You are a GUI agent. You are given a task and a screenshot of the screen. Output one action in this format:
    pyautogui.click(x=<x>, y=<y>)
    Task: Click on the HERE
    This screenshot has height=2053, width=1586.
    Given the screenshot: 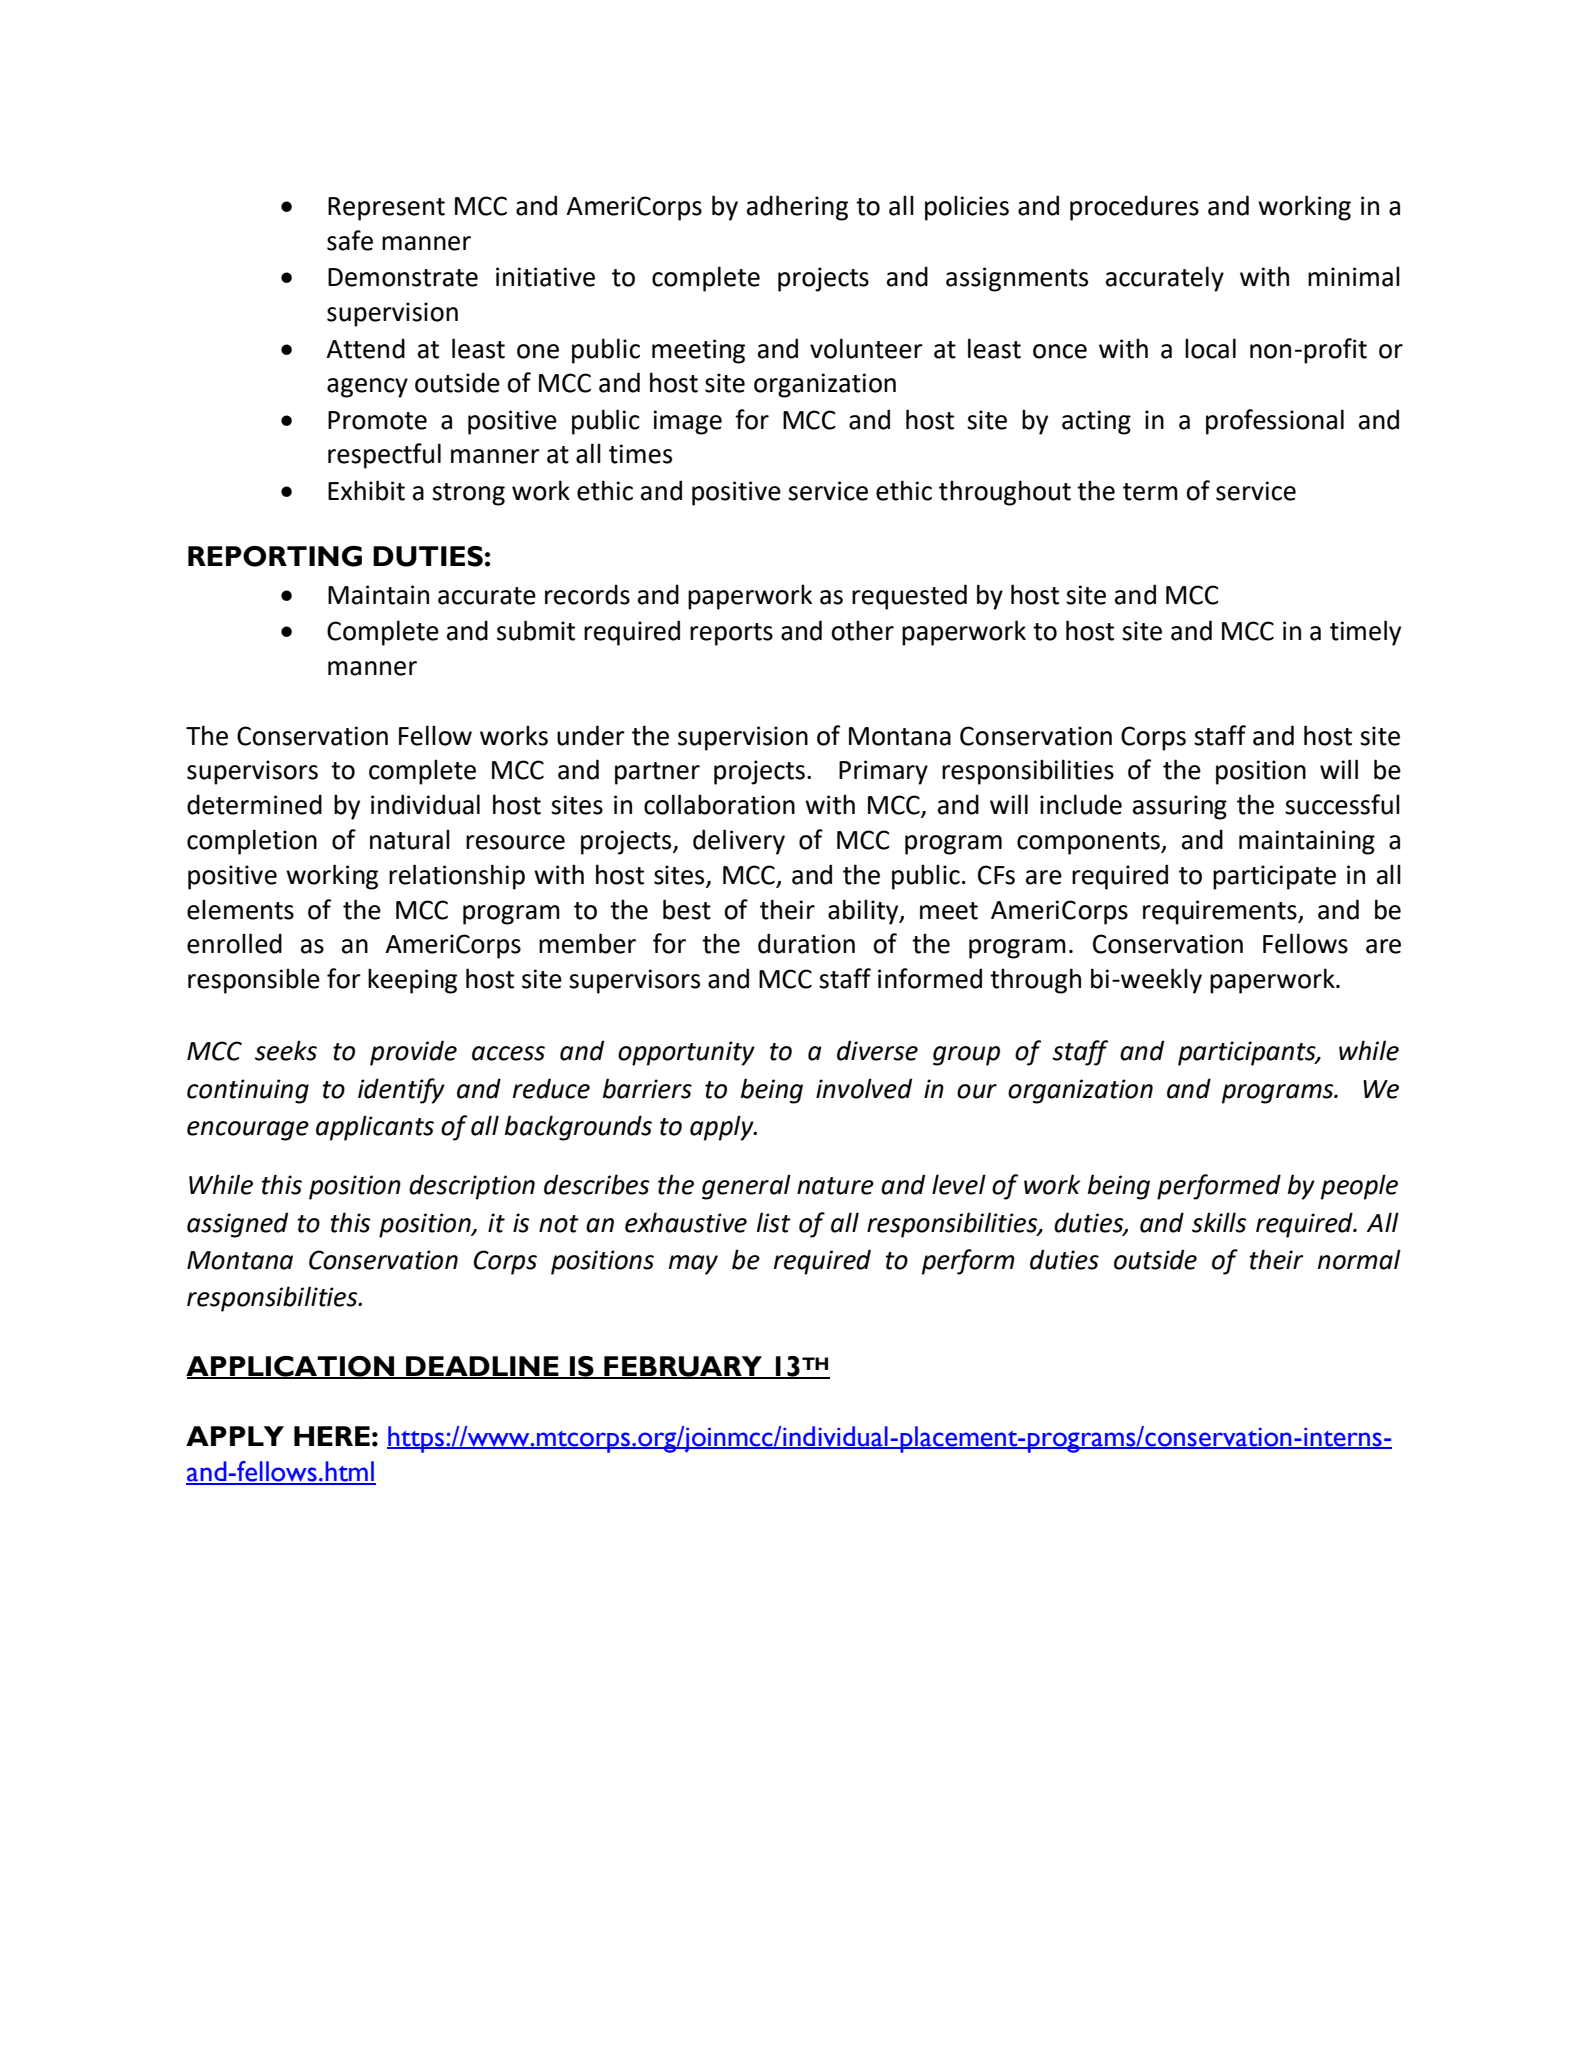 What is the action you would take?
    pyautogui.click(x=332, y=1436)
